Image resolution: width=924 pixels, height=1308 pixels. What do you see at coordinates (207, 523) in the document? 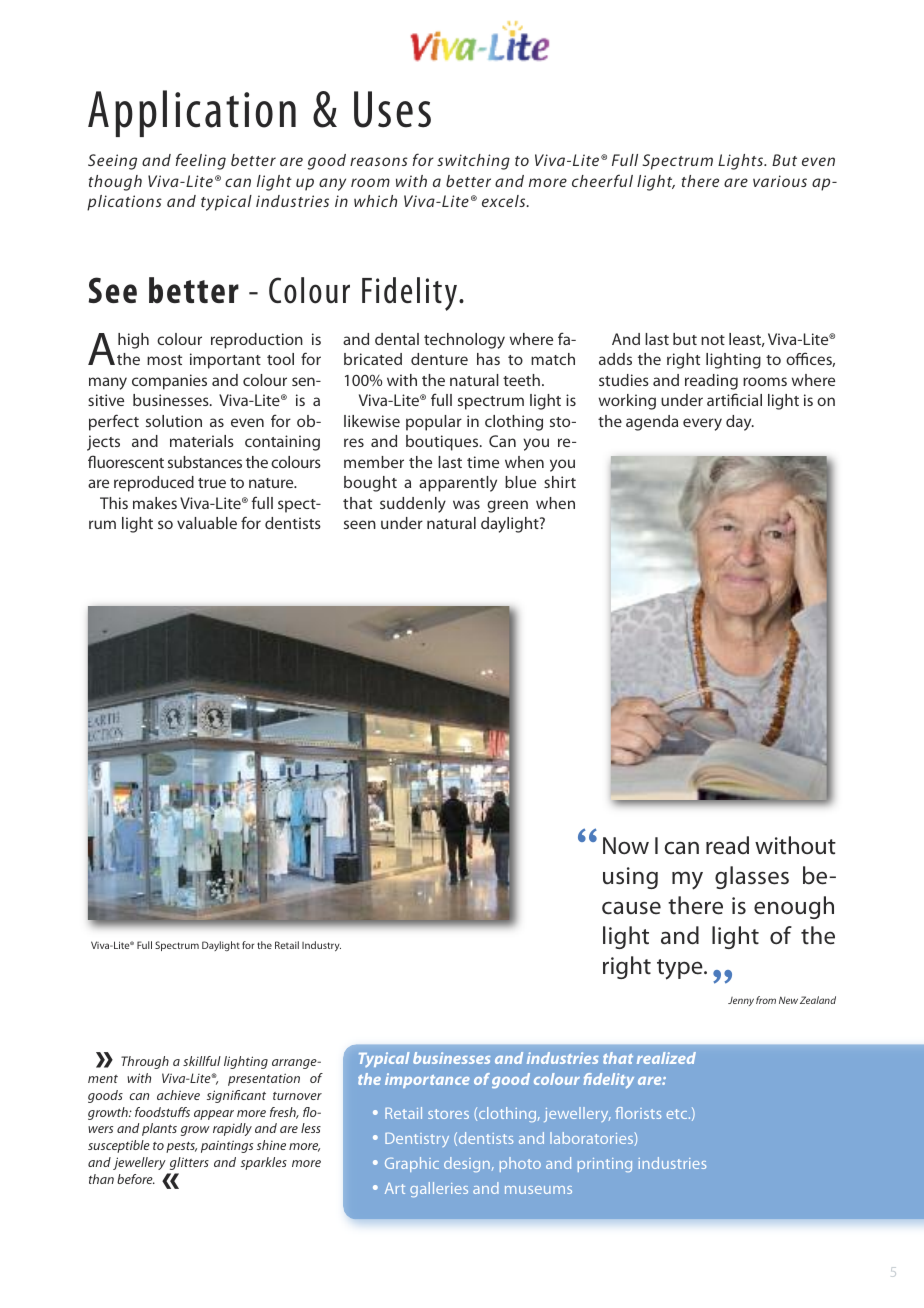
I see `valuable` at bounding box center [207, 523].
